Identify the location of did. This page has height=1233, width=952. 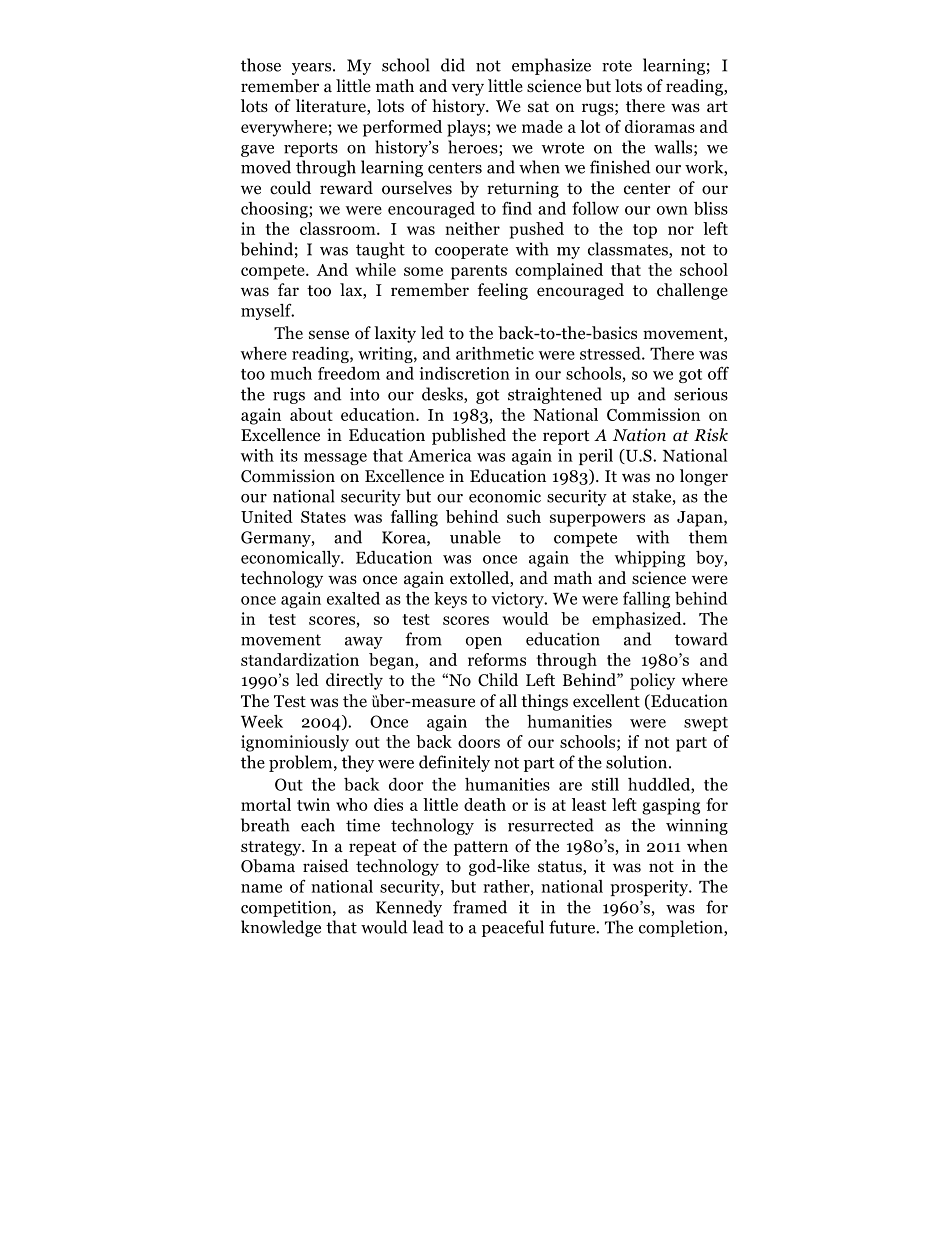
(453, 65).
